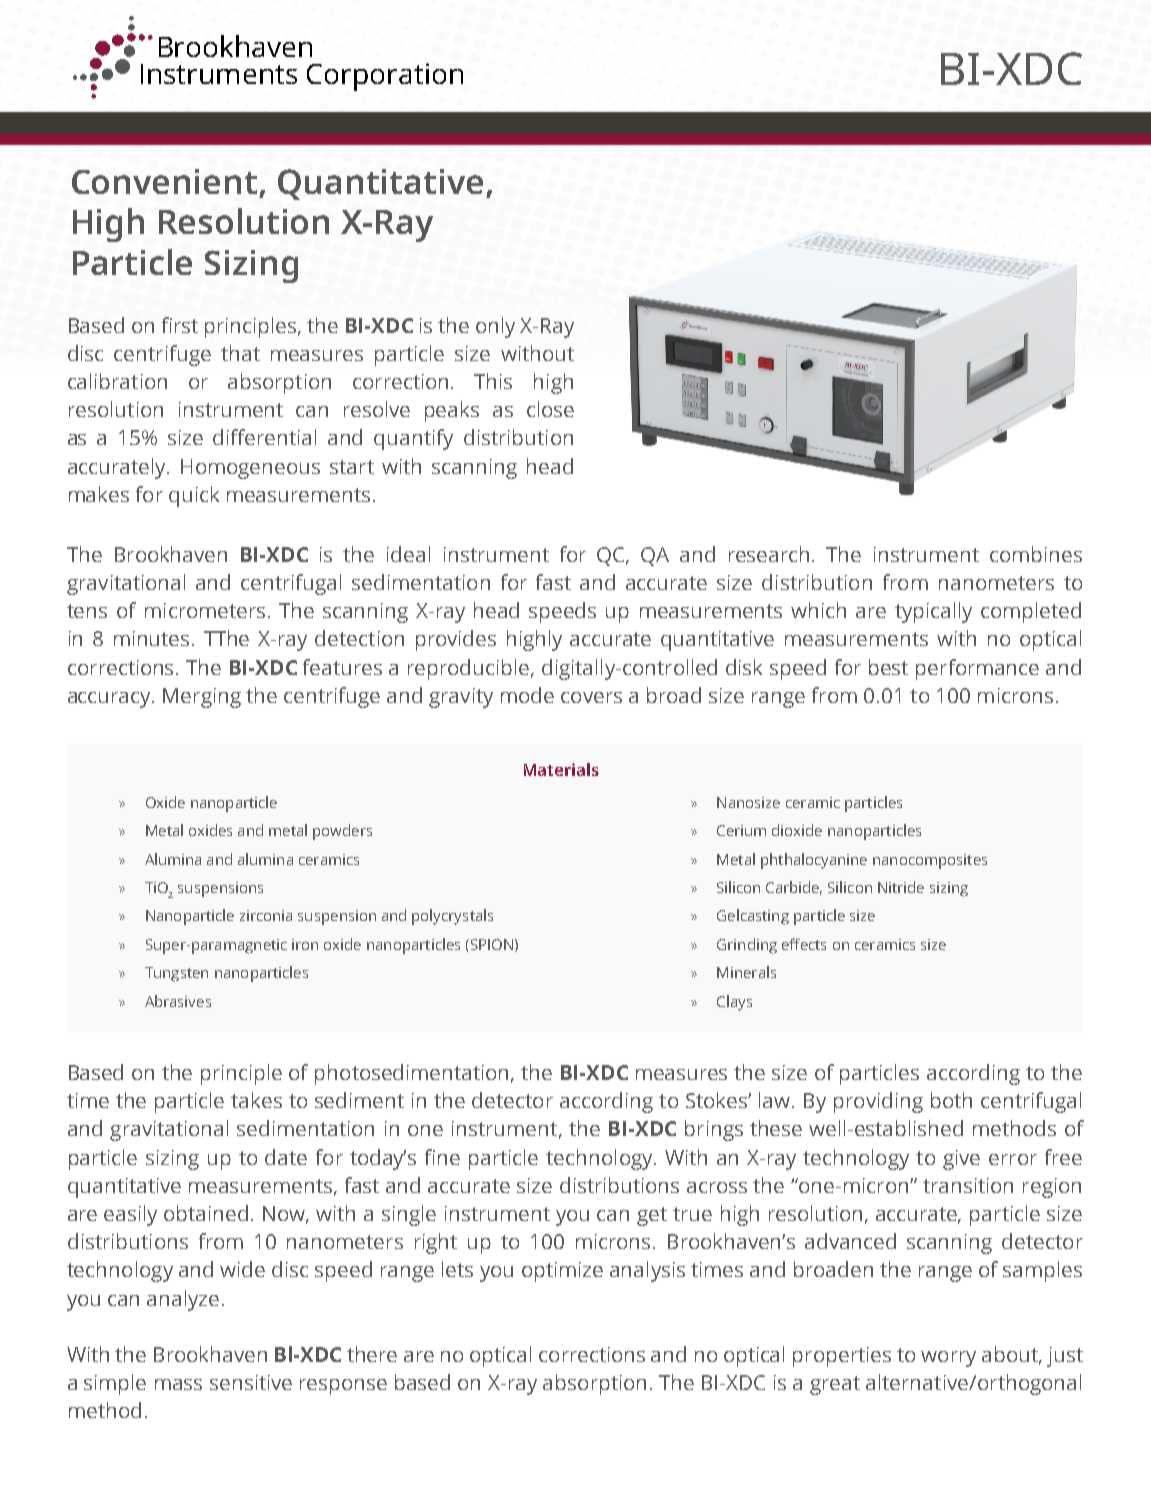  Describe the element at coordinates (495, 327) in the image. I see `only` at that location.
